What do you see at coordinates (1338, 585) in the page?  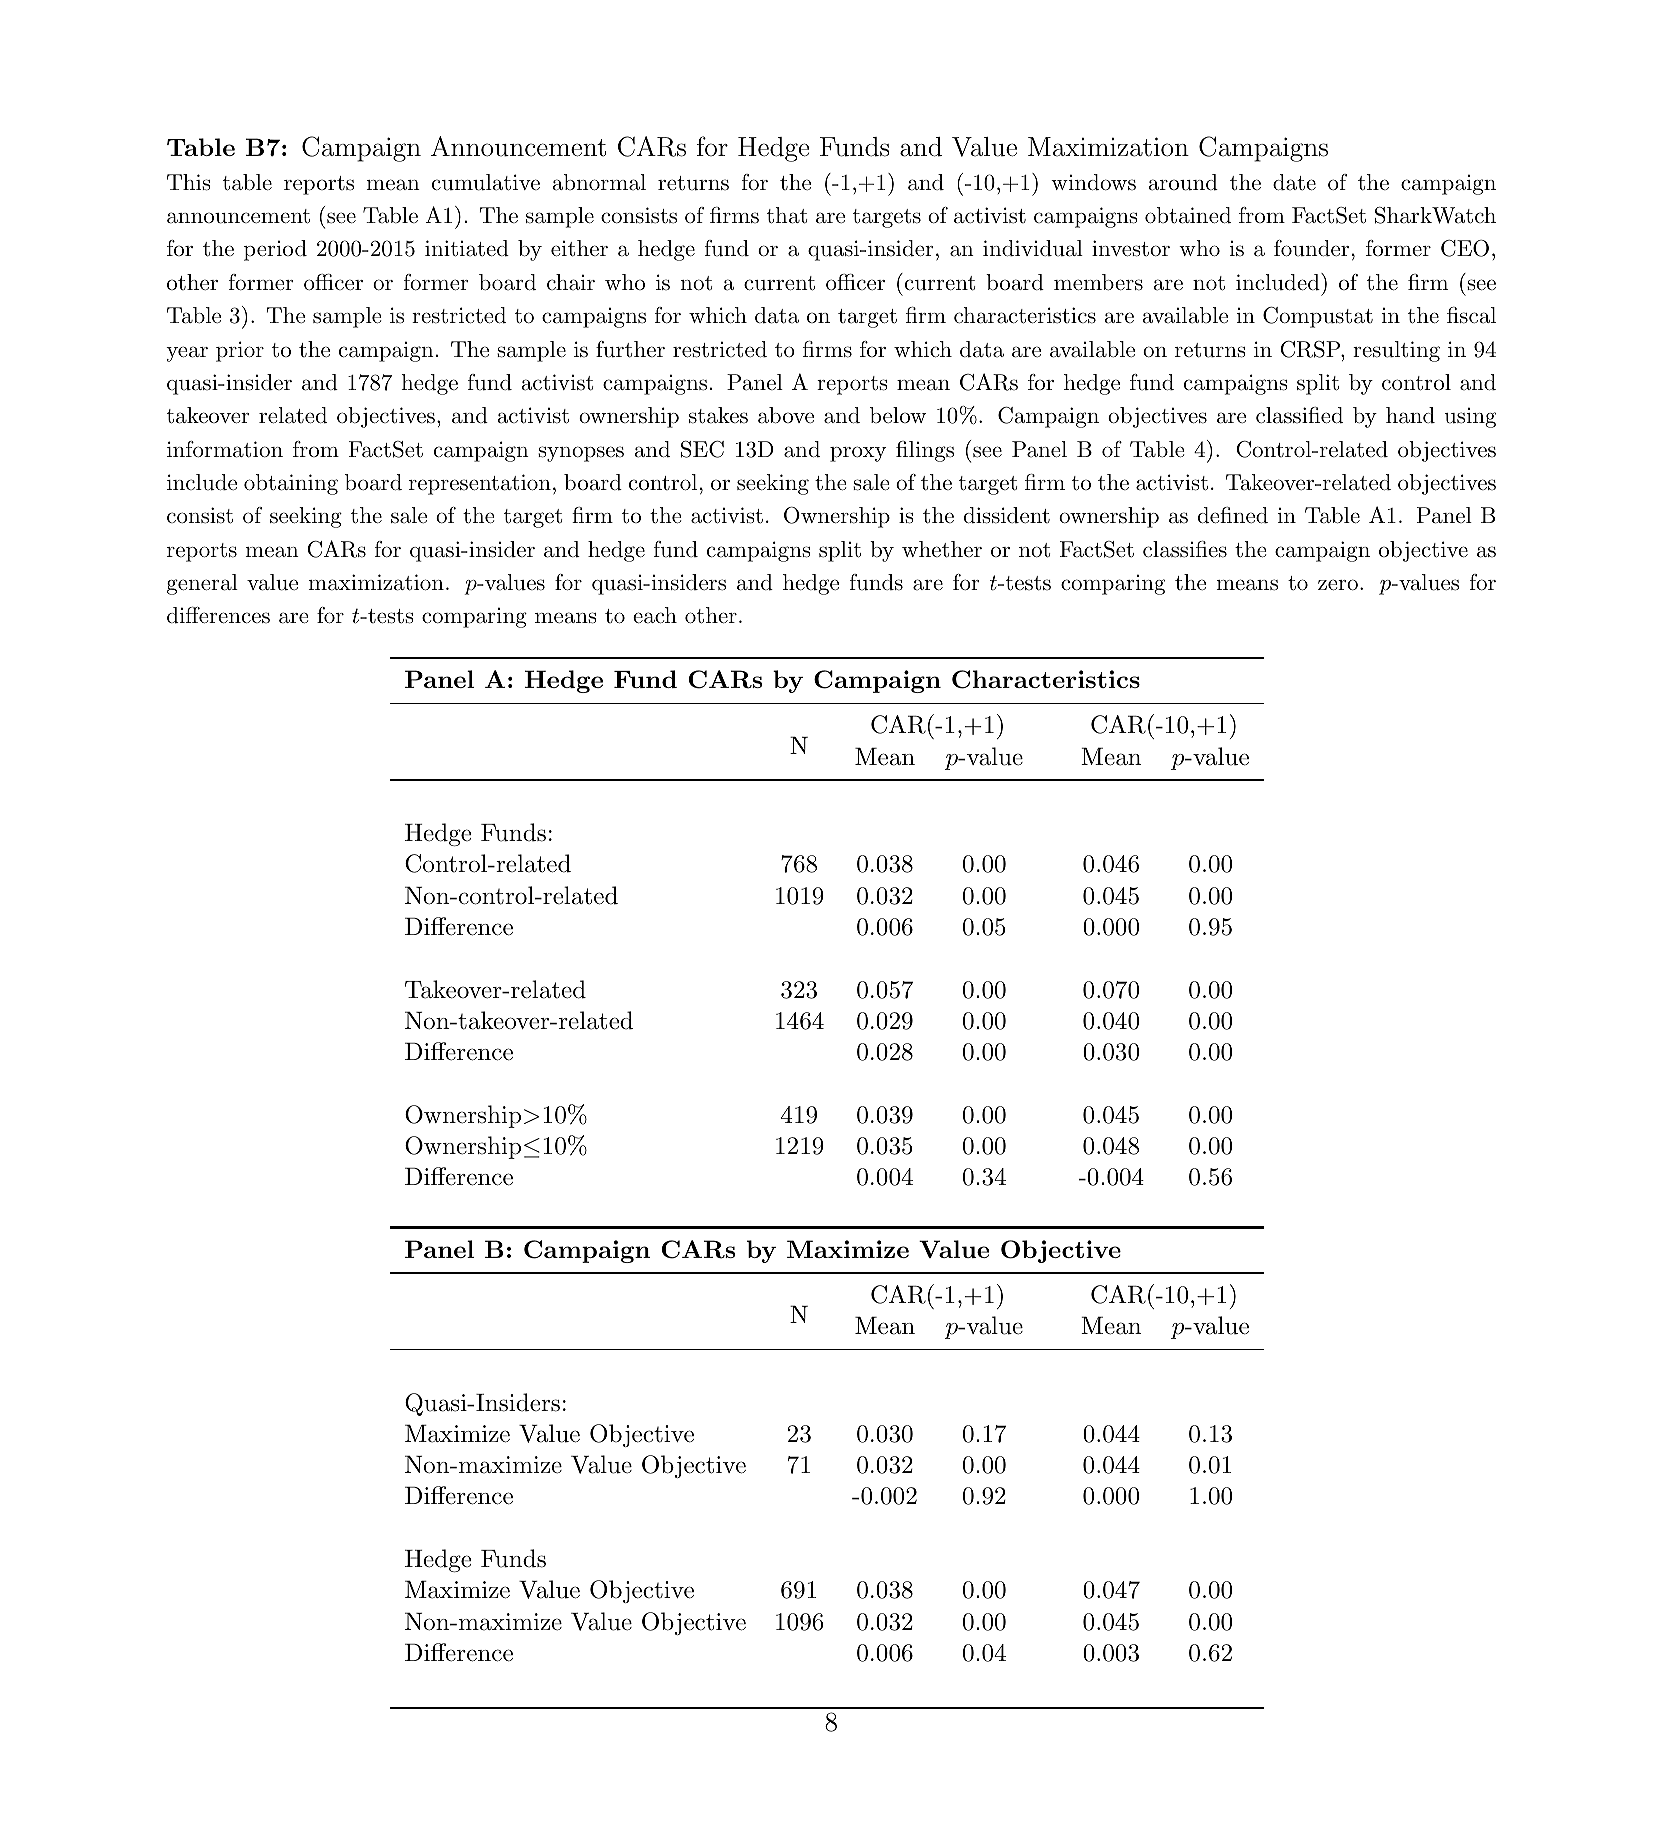 I see `zero` at bounding box center [1338, 585].
